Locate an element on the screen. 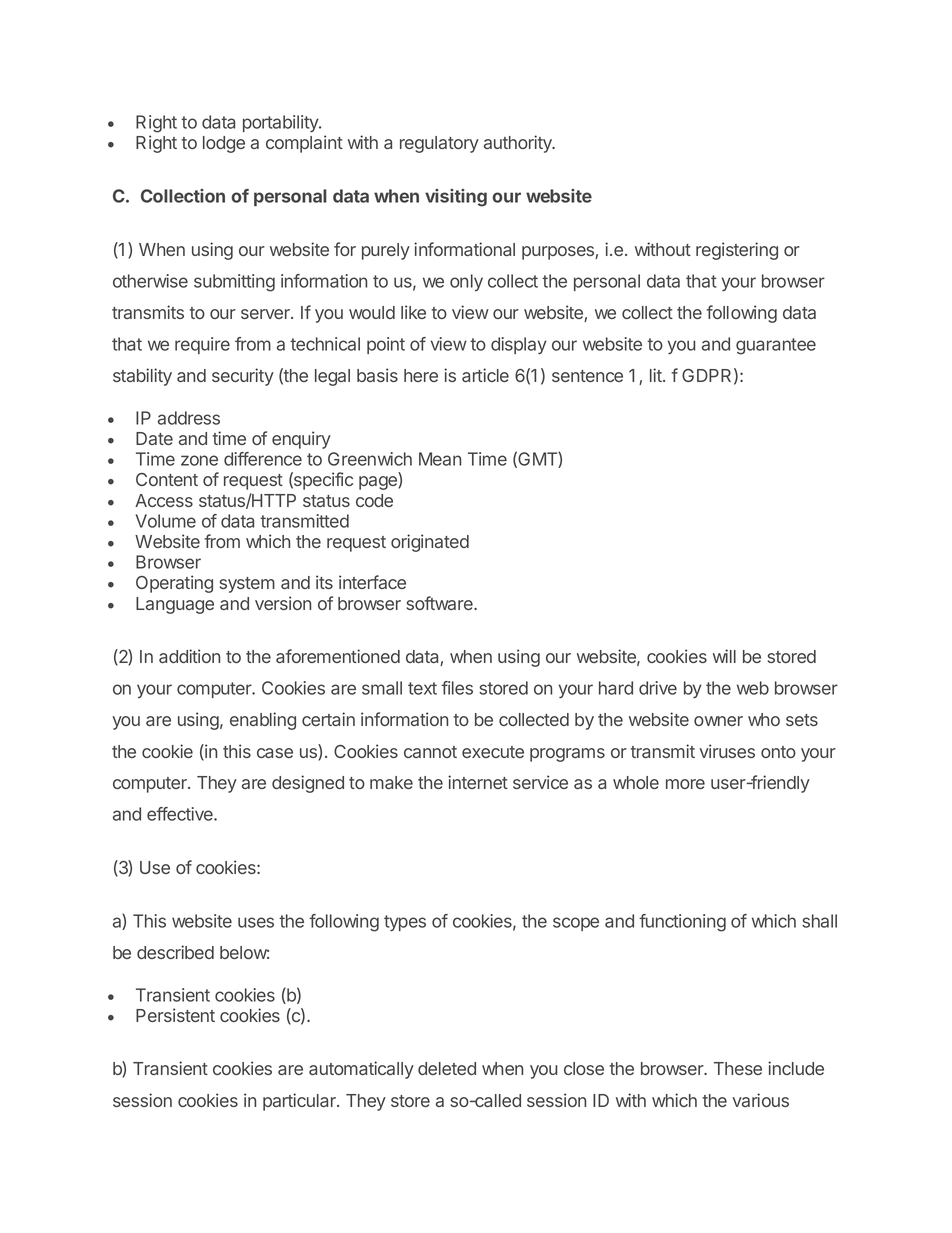 The height and width of the screenshot is (1233, 952). will is located at coordinates (724, 656).
